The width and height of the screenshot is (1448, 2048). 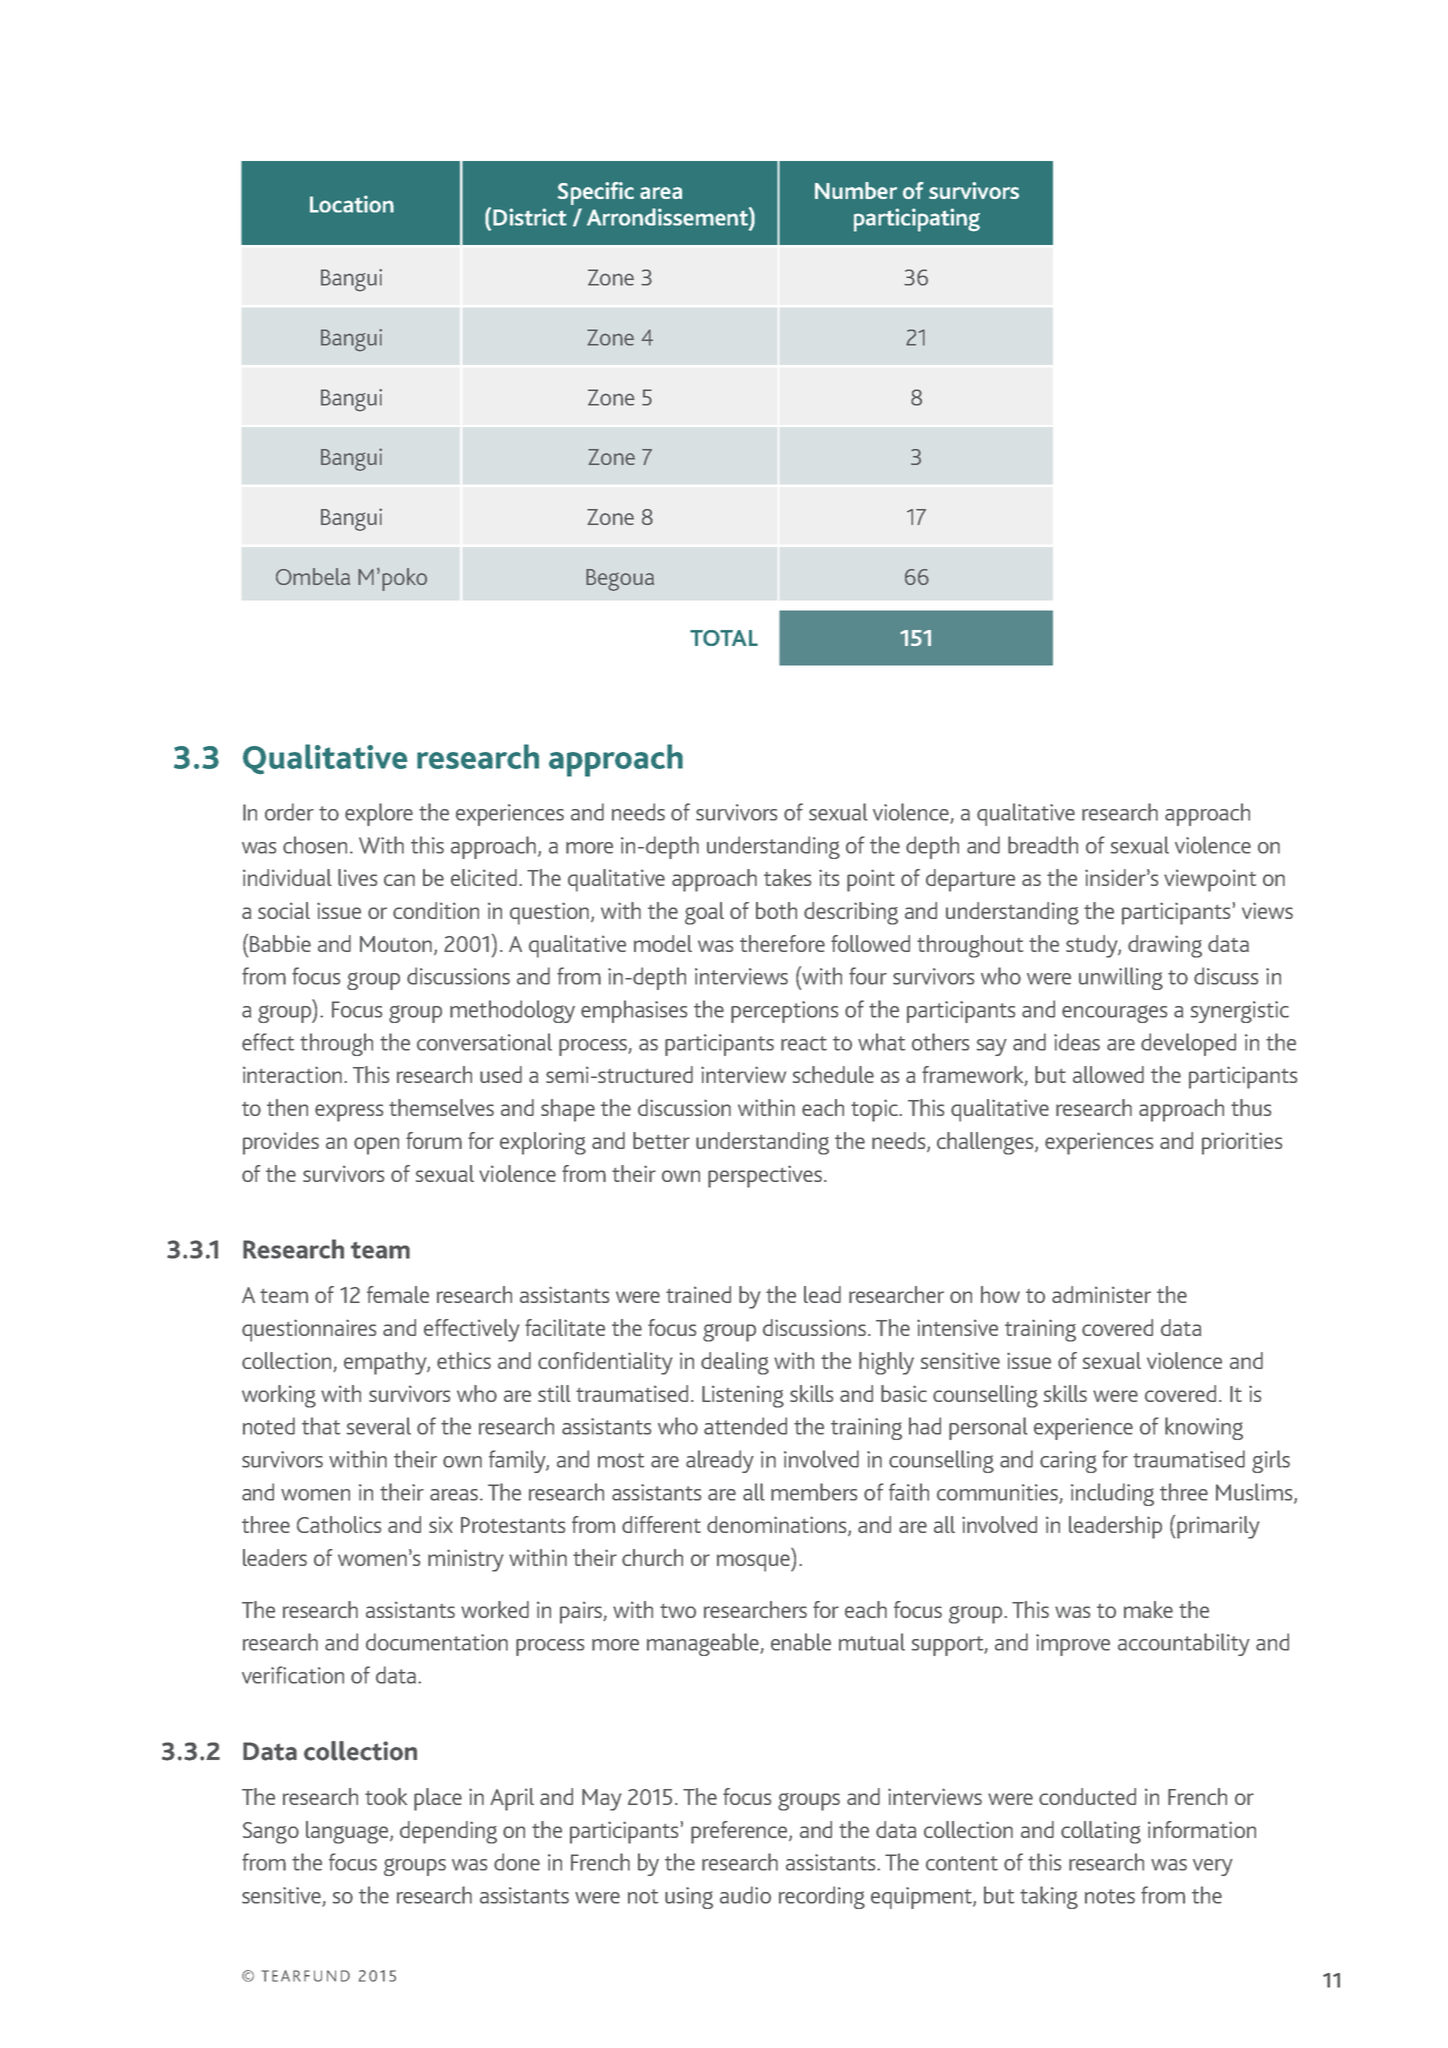 I want to click on breadth, so click(x=1043, y=845).
